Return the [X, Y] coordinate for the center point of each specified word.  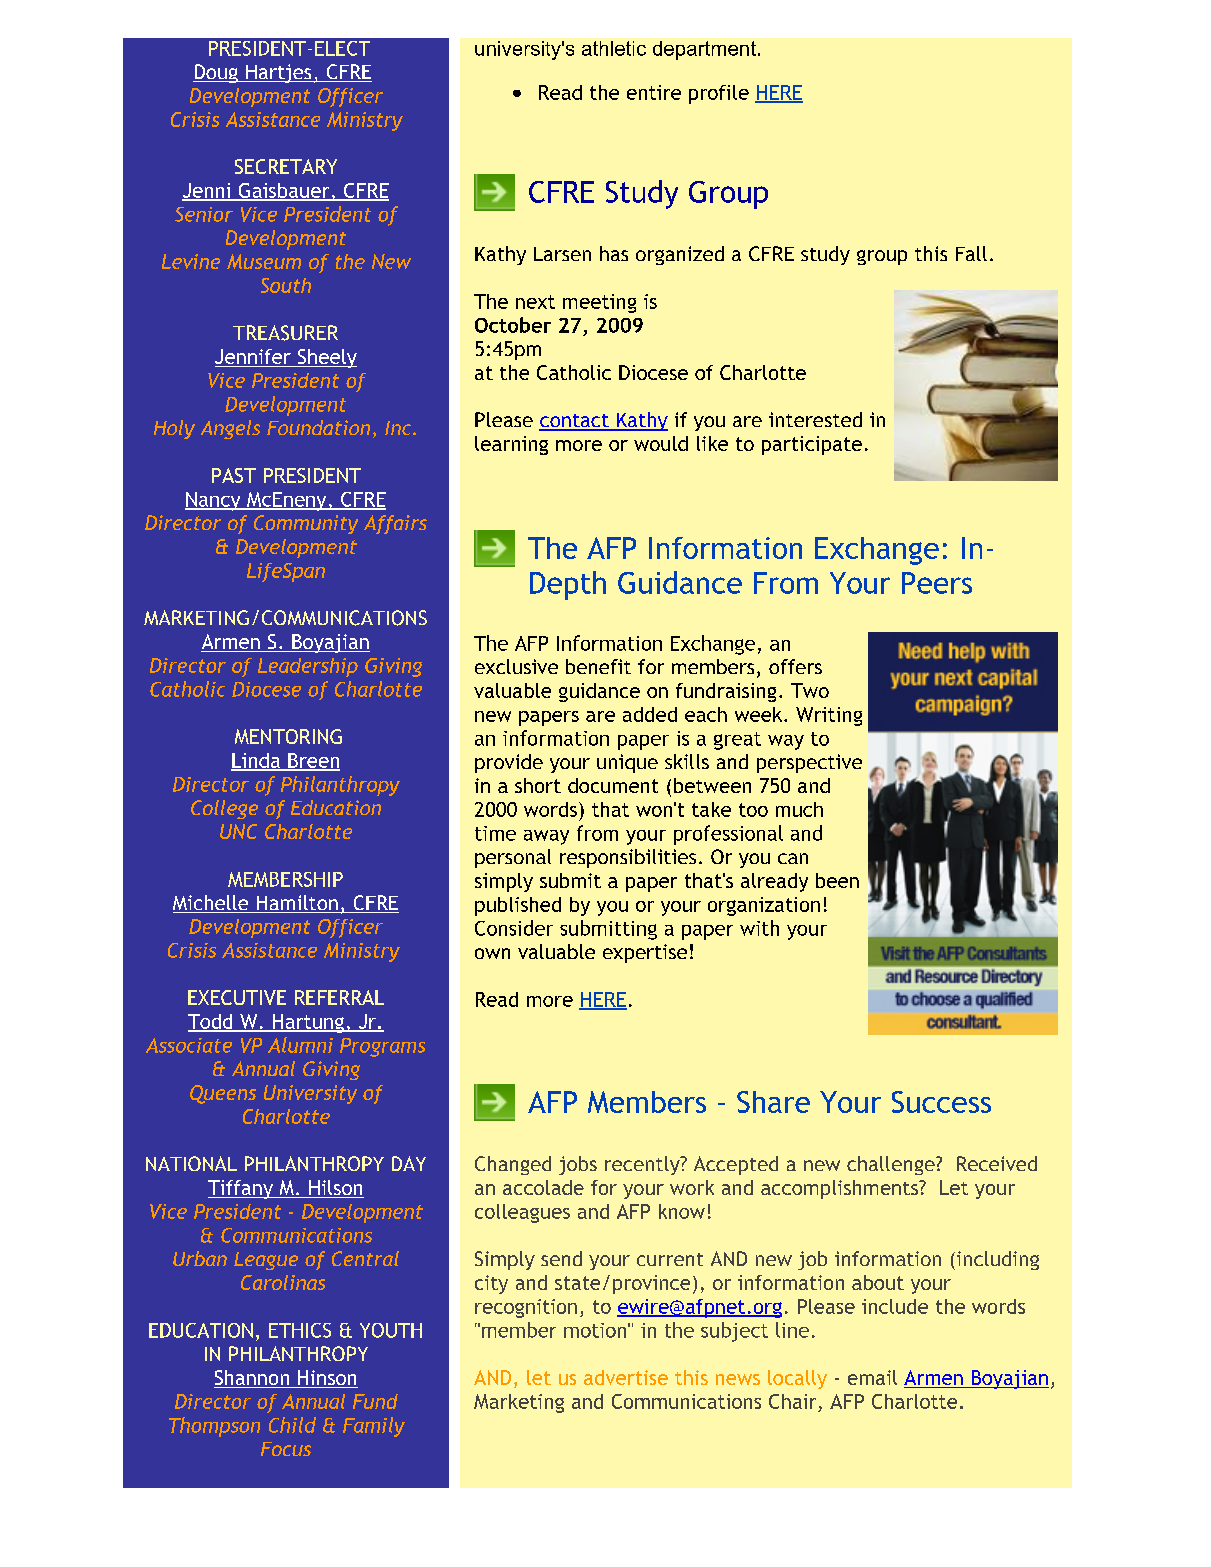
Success [941, 1102]
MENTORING [288, 736]
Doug [216, 73]
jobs [578, 1165]
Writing [829, 716]
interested [815, 419]
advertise [626, 1377]
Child [292, 1425]
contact [575, 422]
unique [627, 763]
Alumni [300, 1045]
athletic [614, 48]
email [872, 1377]
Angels [230, 429]
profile [719, 94]
